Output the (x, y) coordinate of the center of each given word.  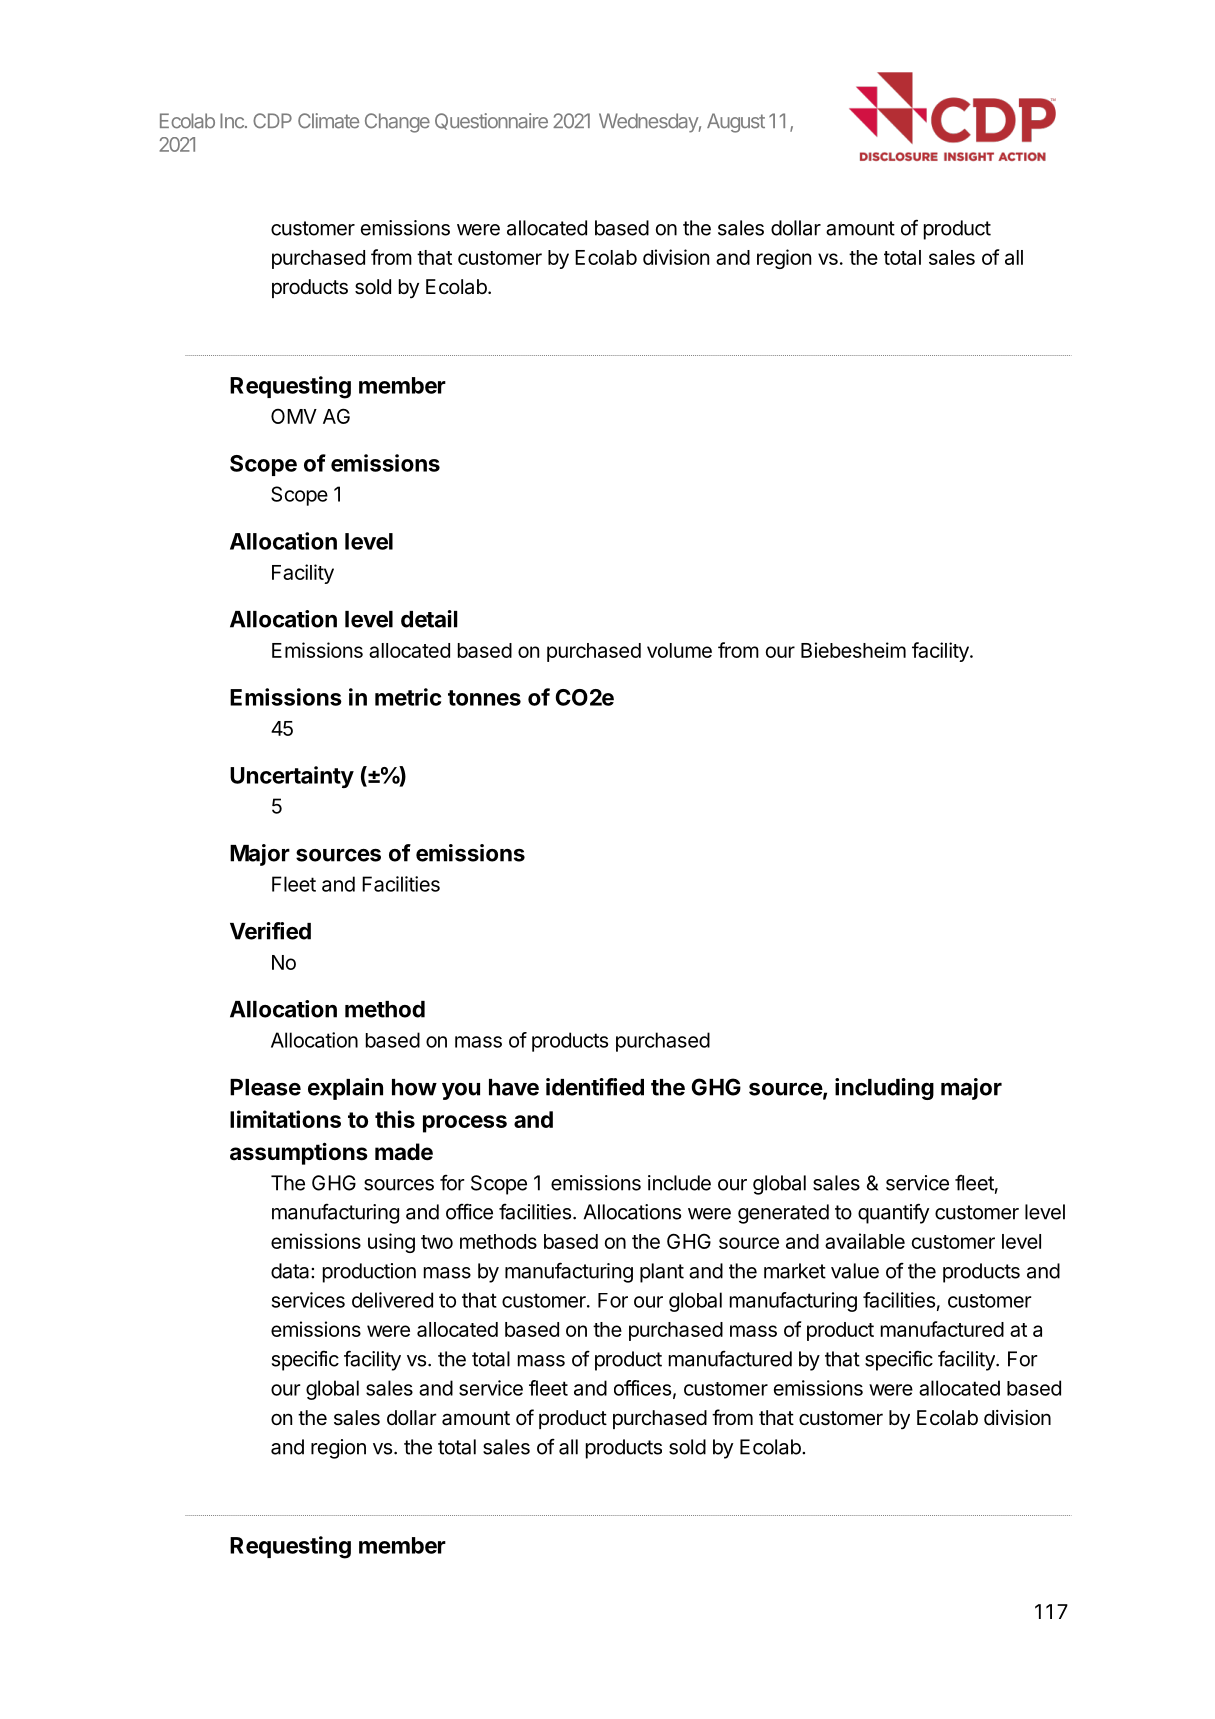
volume (679, 650)
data (291, 1271)
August (736, 123)
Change (397, 123)
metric (408, 697)
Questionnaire (491, 121)
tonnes (484, 698)
